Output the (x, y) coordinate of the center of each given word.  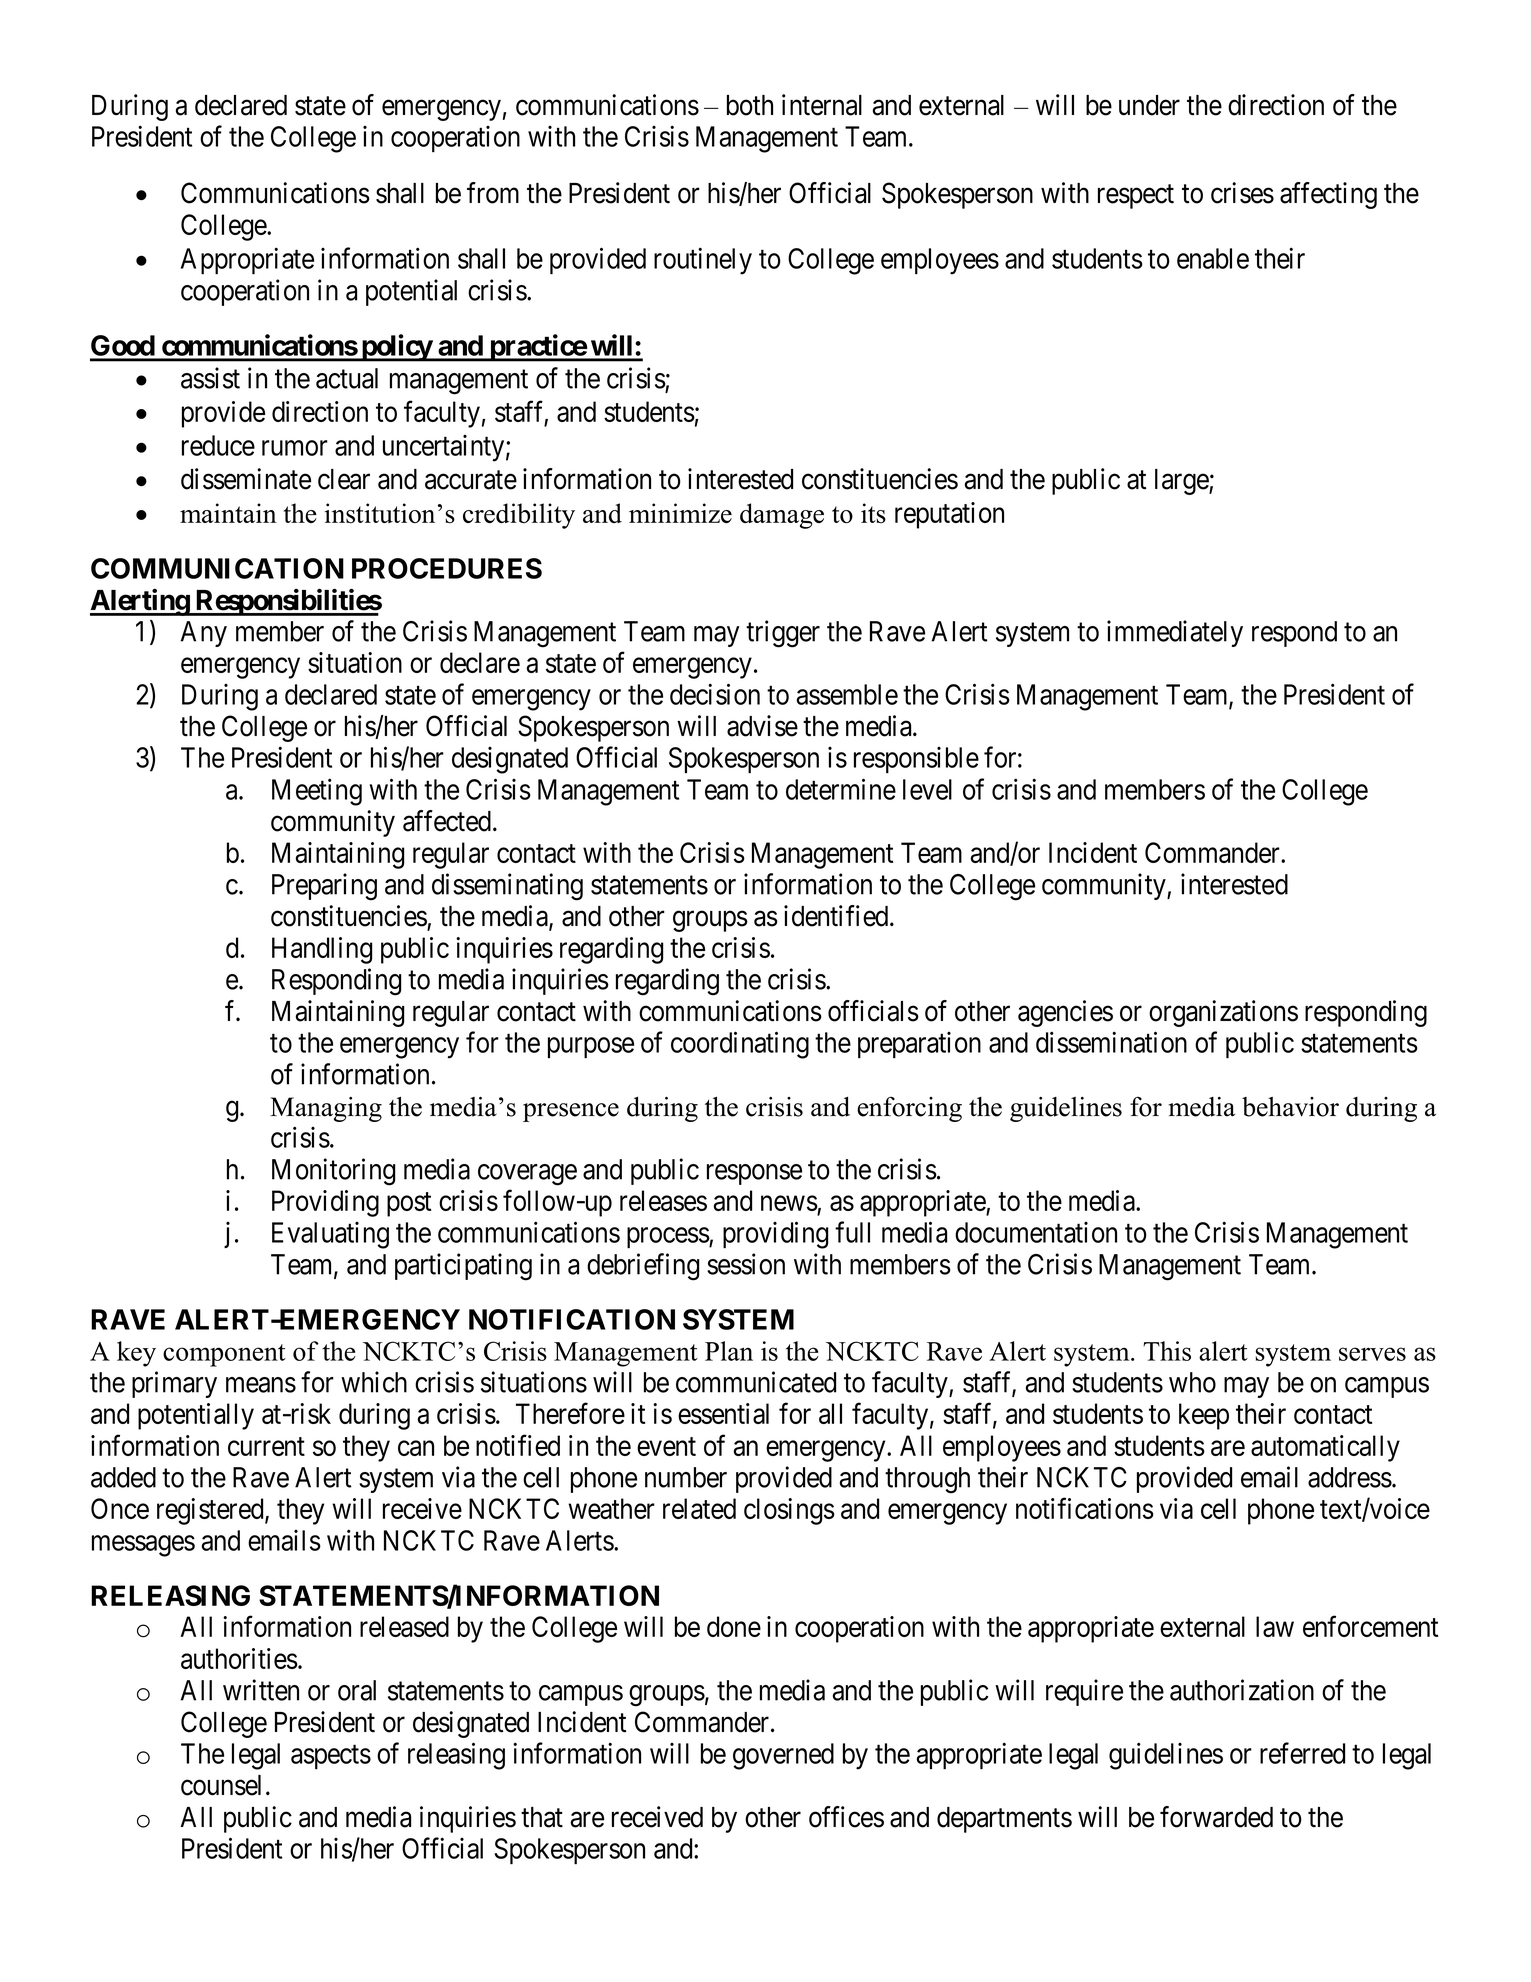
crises (1242, 193)
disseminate (246, 479)
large (1182, 482)
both (750, 105)
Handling (322, 950)
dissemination (1111, 1042)
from (493, 193)
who (1192, 1382)
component (224, 1355)
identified (837, 916)
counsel (221, 1785)
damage (782, 516)
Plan (729, 1351)
